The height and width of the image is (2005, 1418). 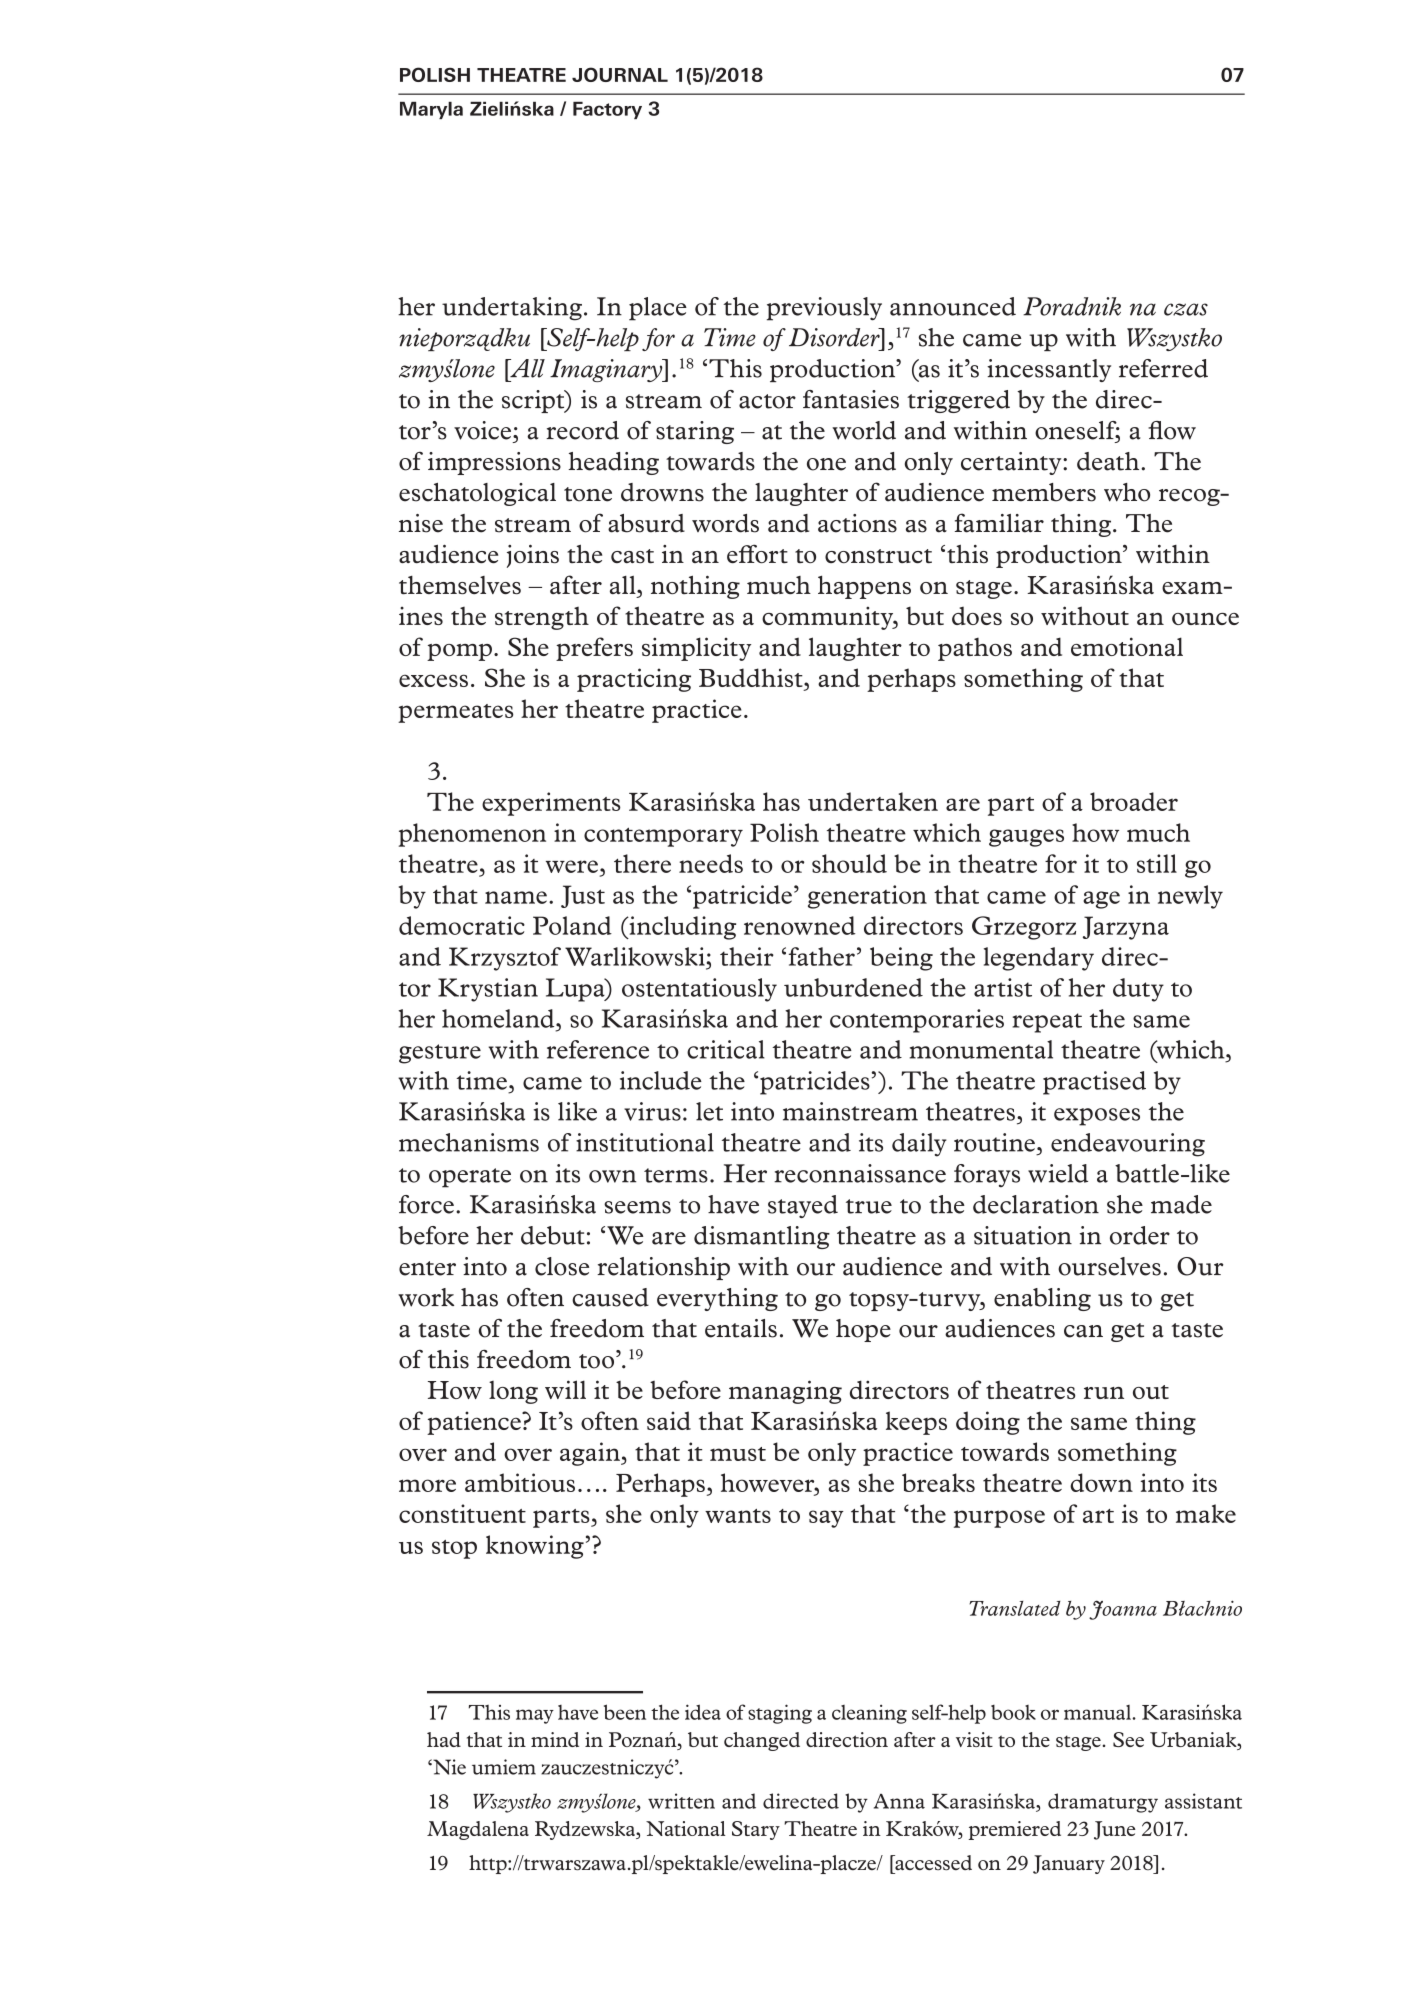 What do you see at coordinates (505, 959) in the image?
I see `Krzysztof` at bounding box center [505, 959].
